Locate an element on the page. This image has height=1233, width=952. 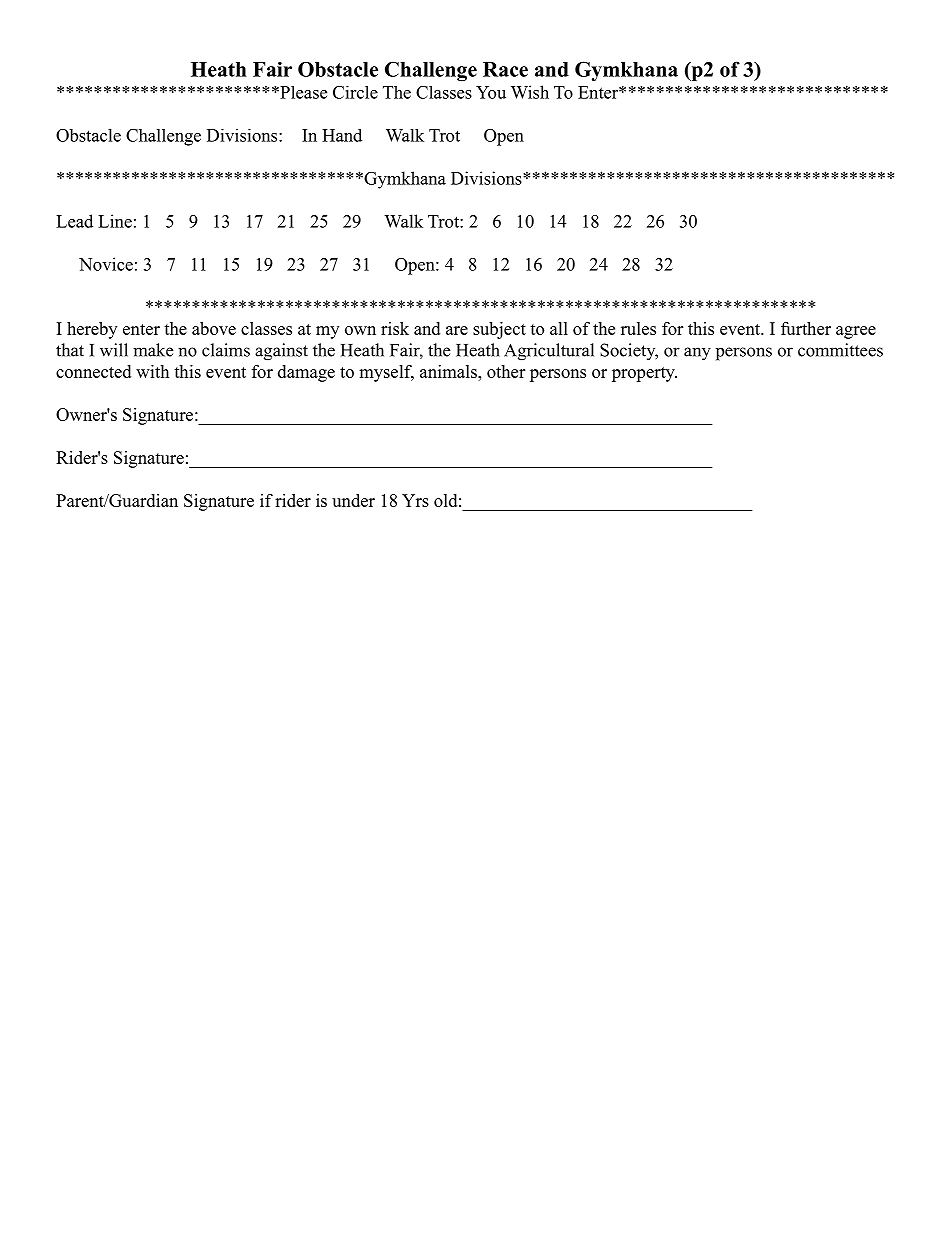
Novice is located at coordinates (106, 264).
